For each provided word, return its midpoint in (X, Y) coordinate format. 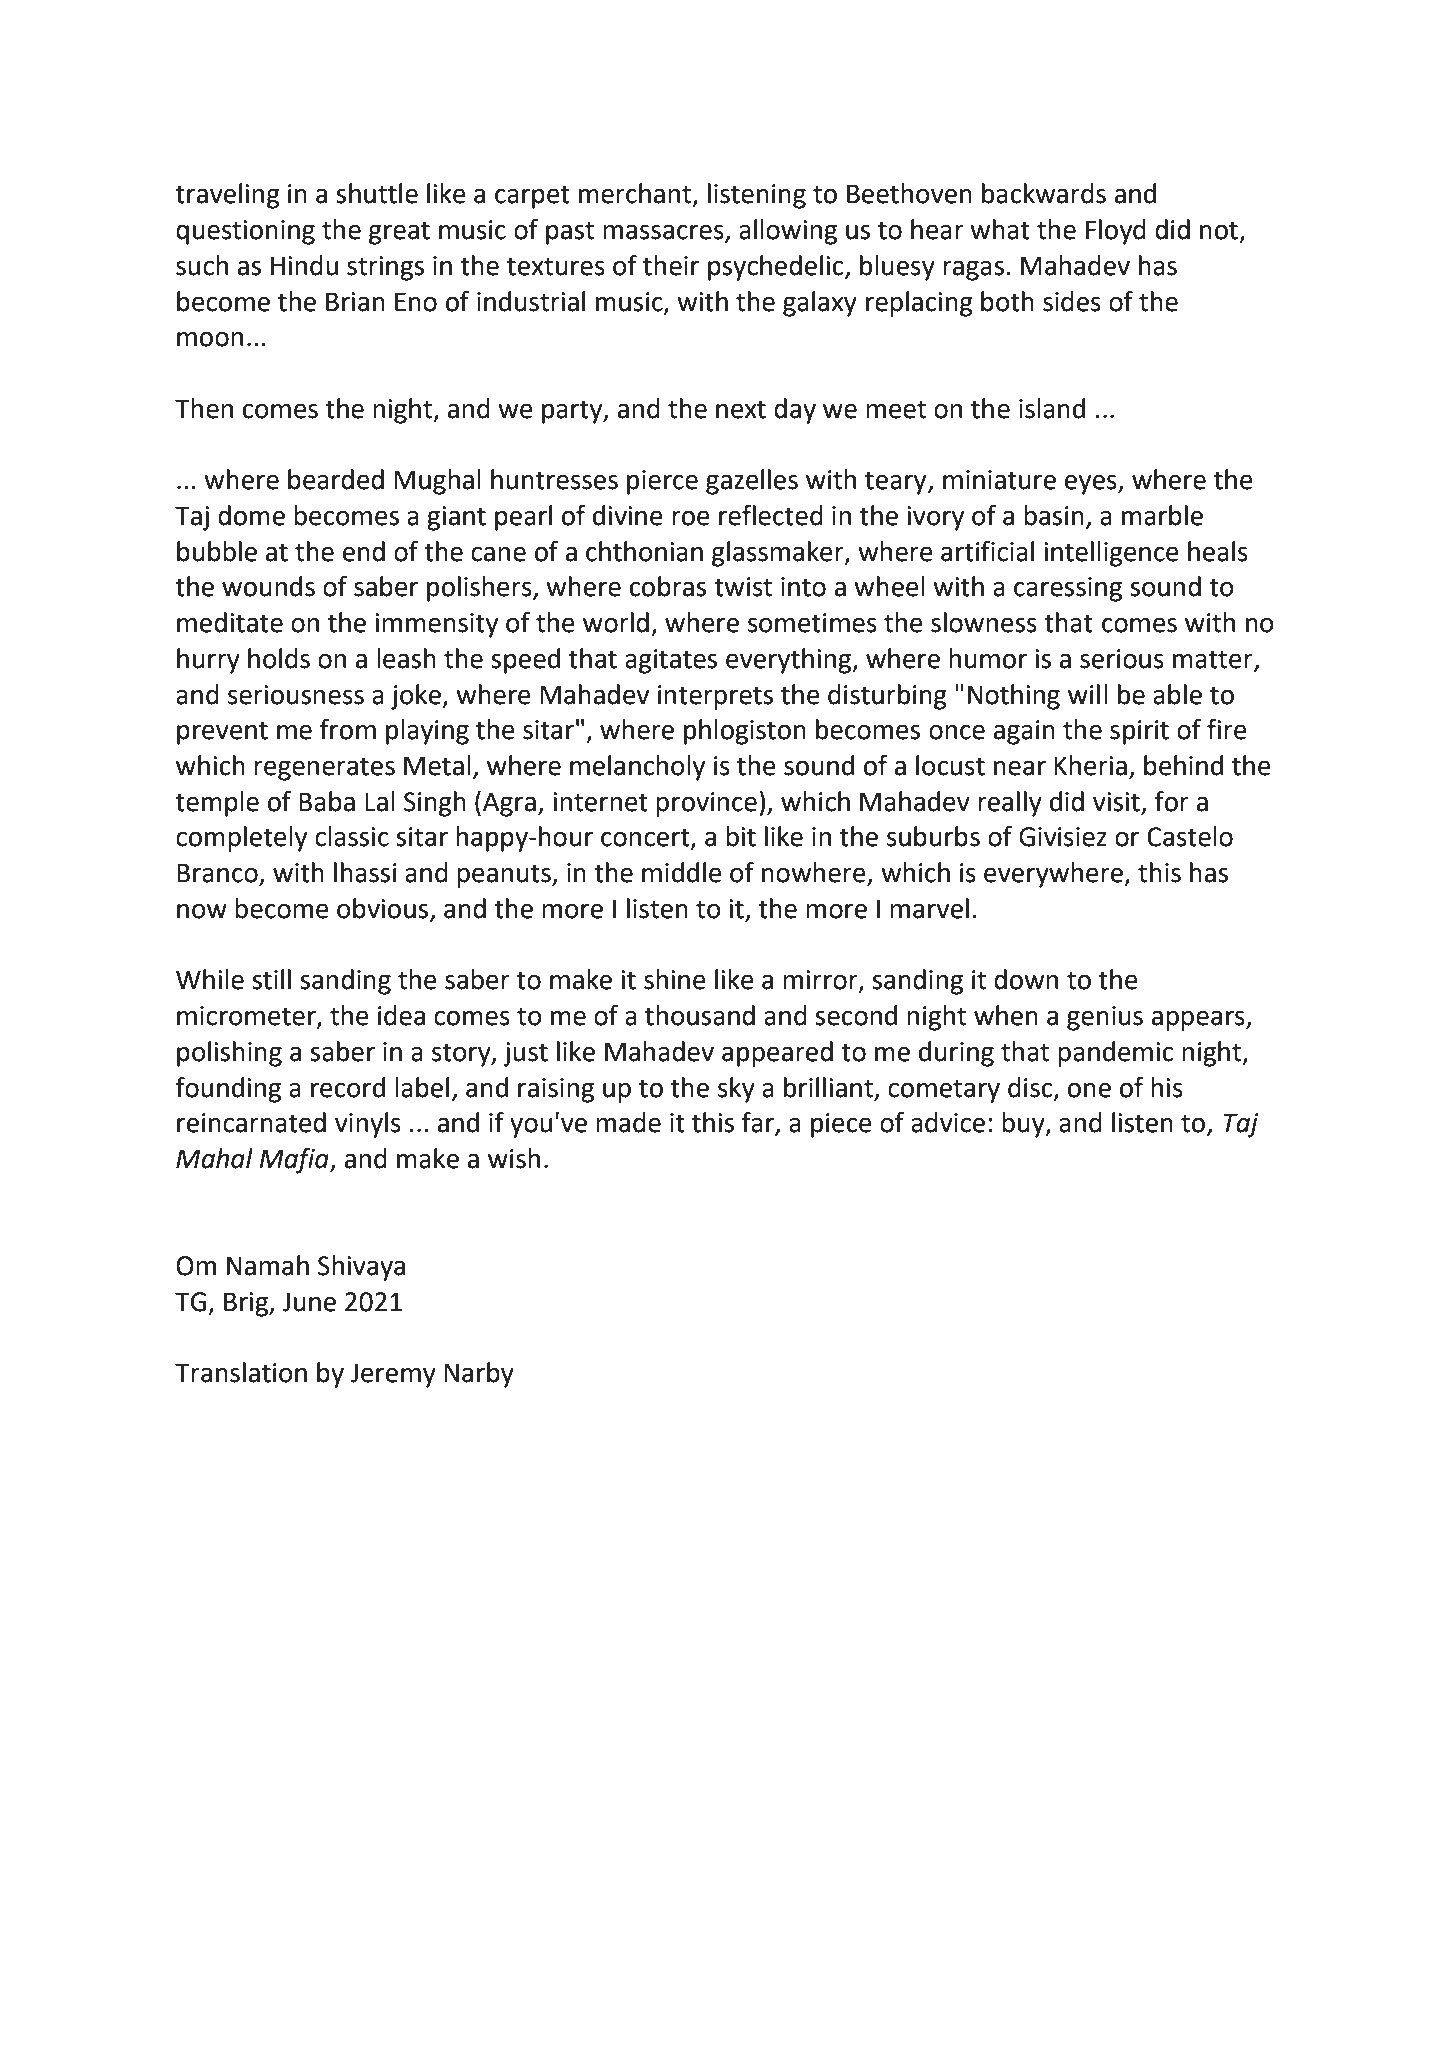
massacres (664, 233)
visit (1116, 802)
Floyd (1116, 232)
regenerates (324, 769)
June (309, 1302)
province (706, 804)
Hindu (304, 265)
